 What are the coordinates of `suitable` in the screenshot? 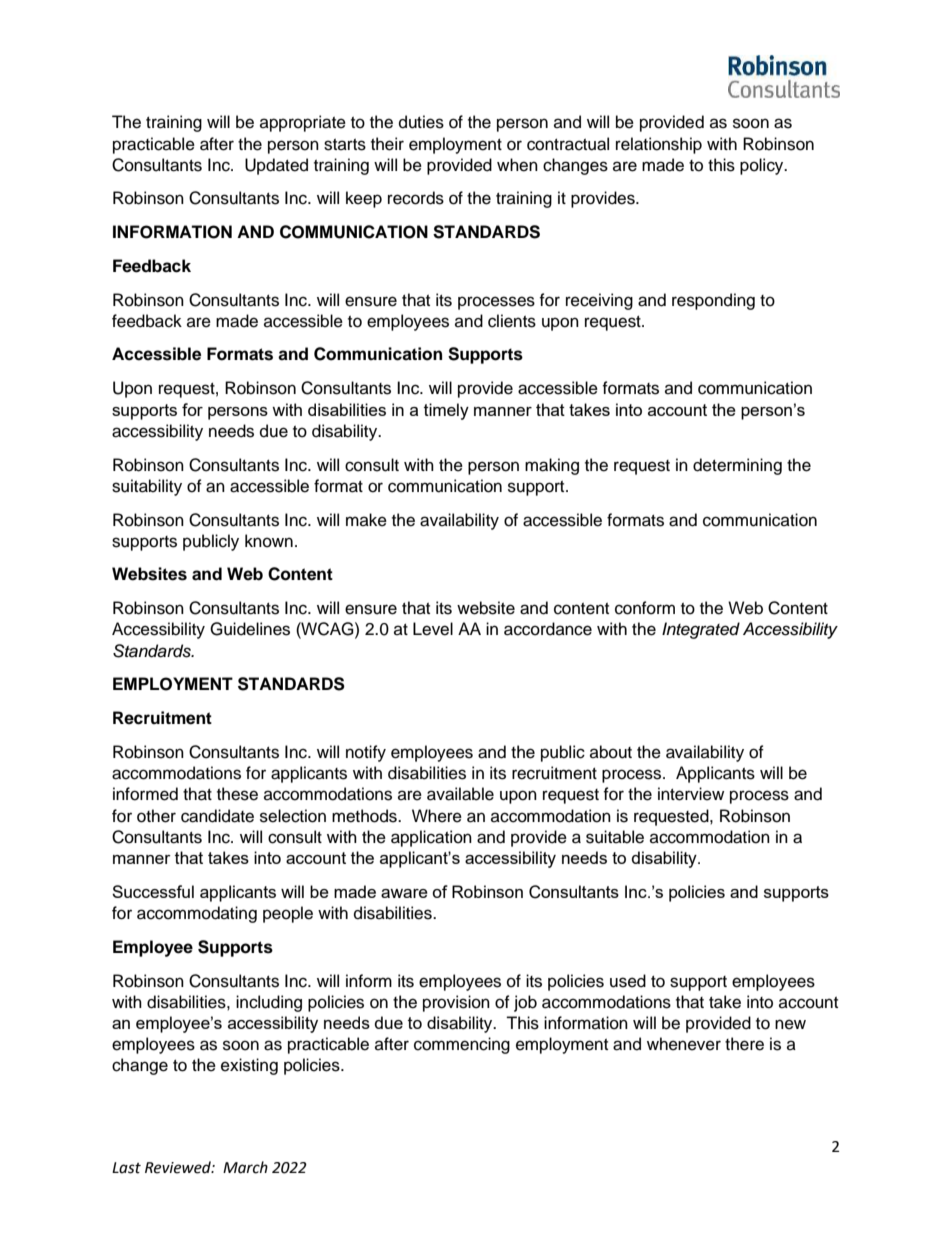 It's located at (615, 837).
